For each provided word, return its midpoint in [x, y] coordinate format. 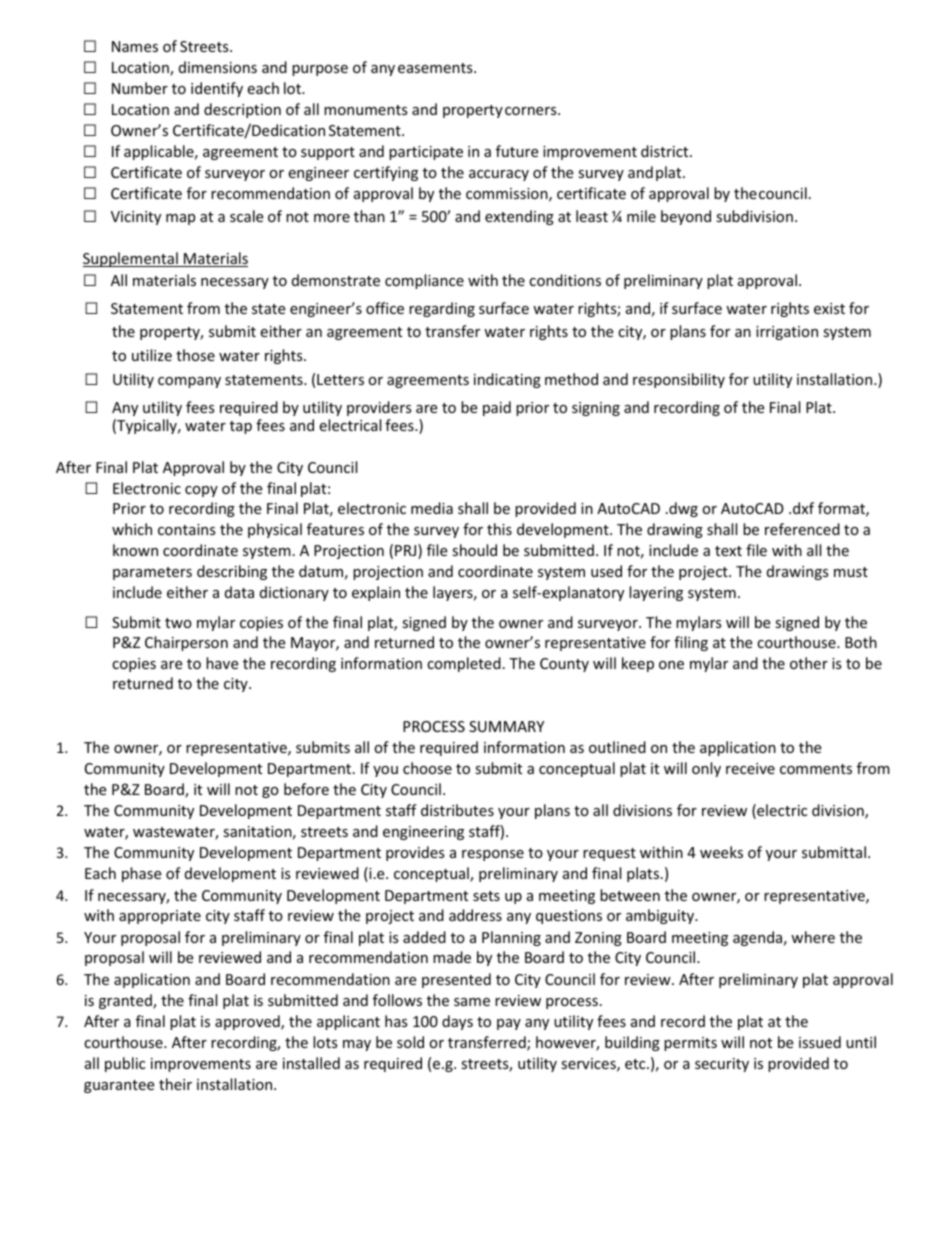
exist [829, 308]
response [493, 855]
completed [464, 664]
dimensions [218, 67]
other [809, 663]
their [175, 1084]
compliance [424, 281]
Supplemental [131, 259]
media [432, 508]
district [666, 151]
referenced [802, 529]
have [222, 663]
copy [201, 491]
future [517, 151]
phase [141, 874]
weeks [721, 852]
